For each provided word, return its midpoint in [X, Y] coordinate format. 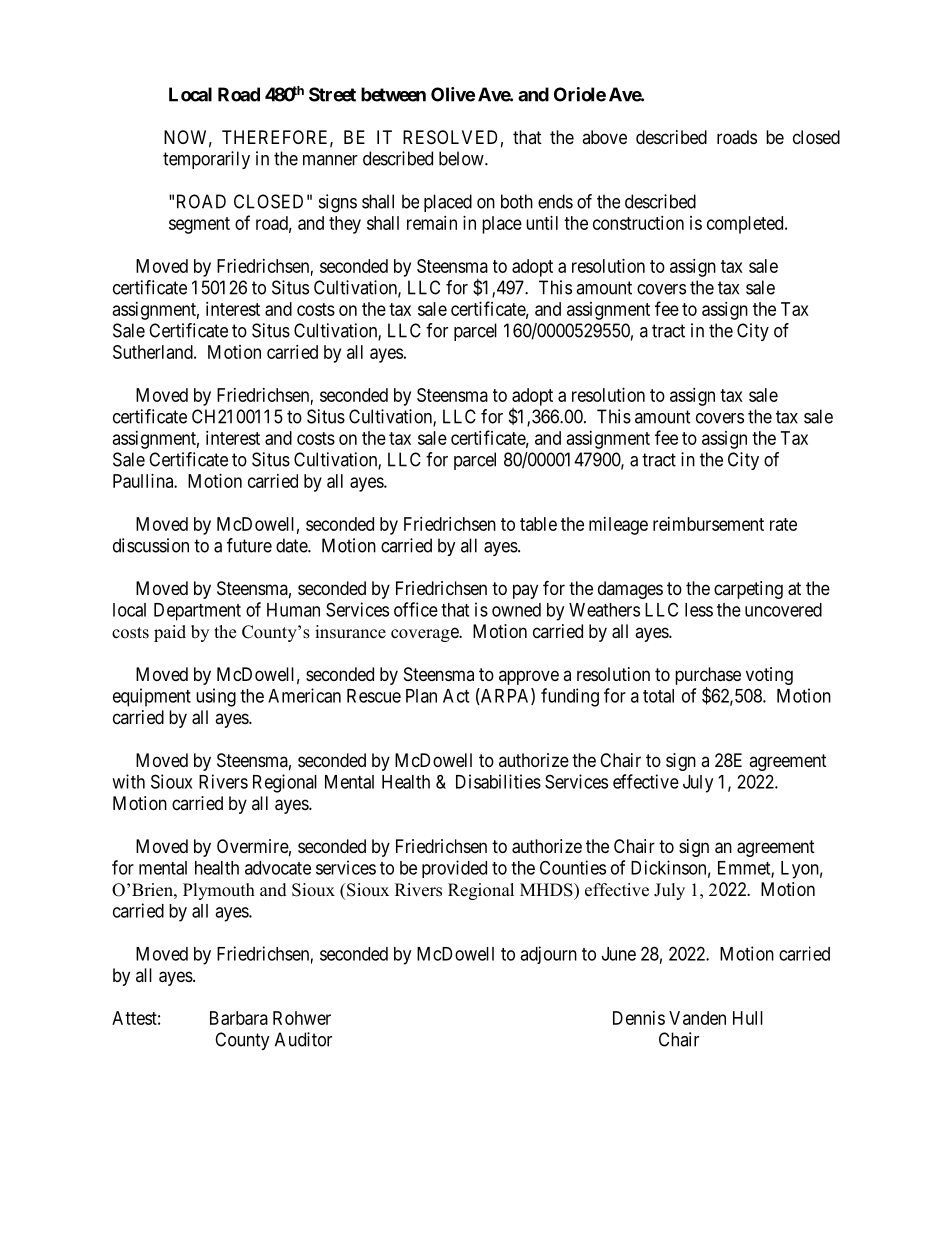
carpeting [748, 590]
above [604, 137]
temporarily [206, 160]
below [462, 158]
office [416, 609]
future [249, 545]
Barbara [239, 1018]
